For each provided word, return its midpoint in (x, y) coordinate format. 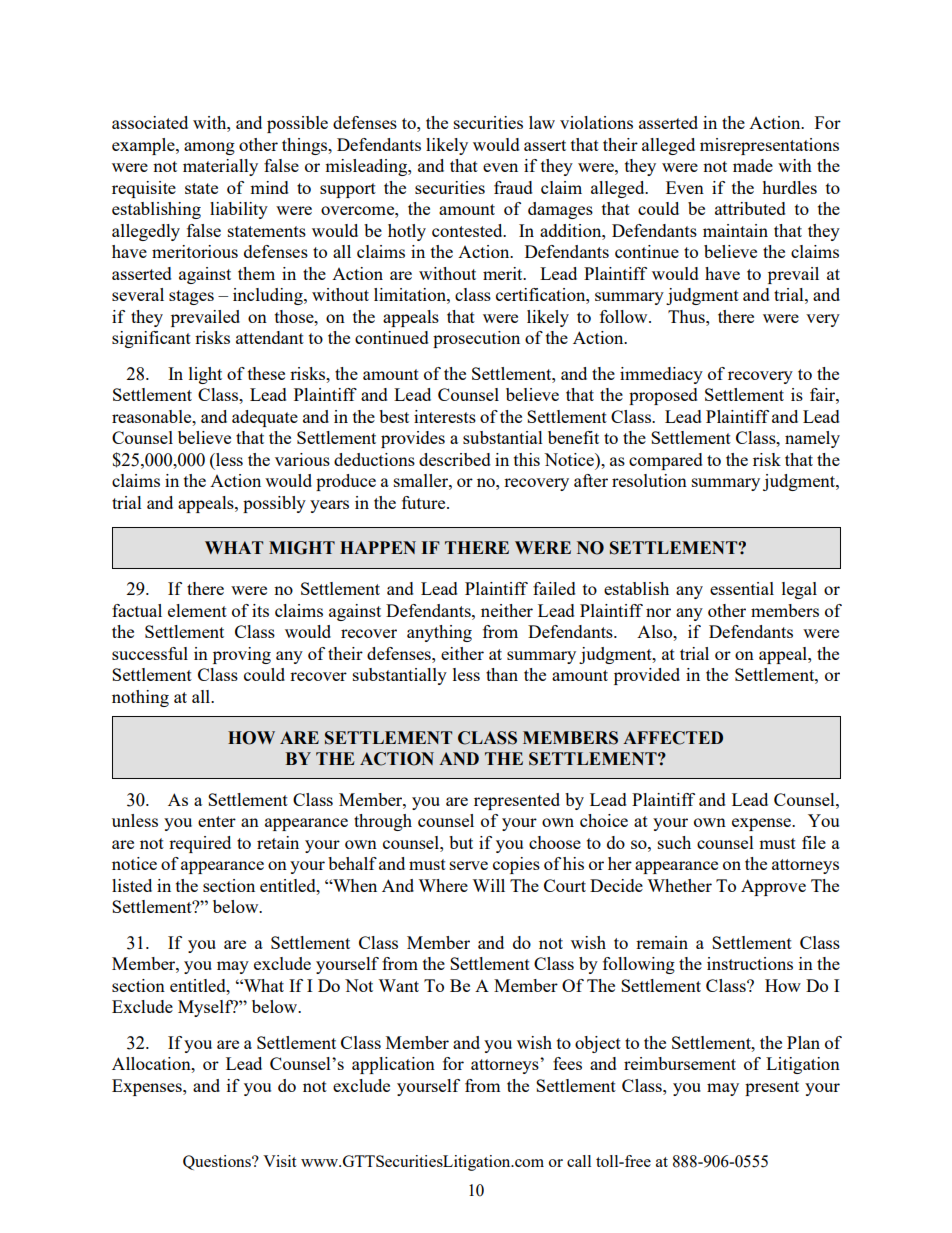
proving (242, 655)
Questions (218, 1162)
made (753, 165)
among (209, 148)
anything (439, 633)
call (579, 1161)
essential (742, 588)
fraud (513, 187)
